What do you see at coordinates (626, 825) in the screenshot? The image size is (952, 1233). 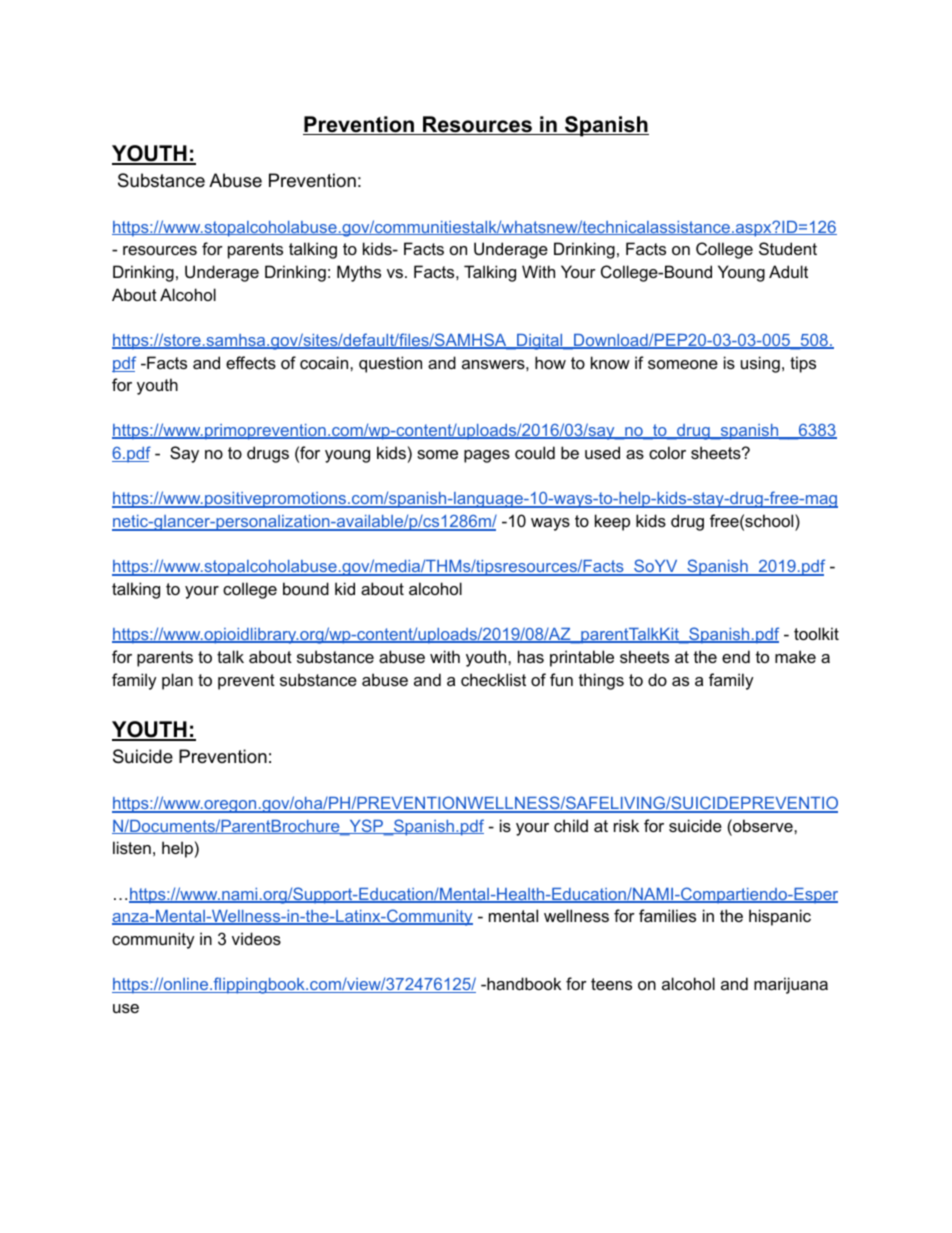 I see `risk` at bounding box center [626, 825].
